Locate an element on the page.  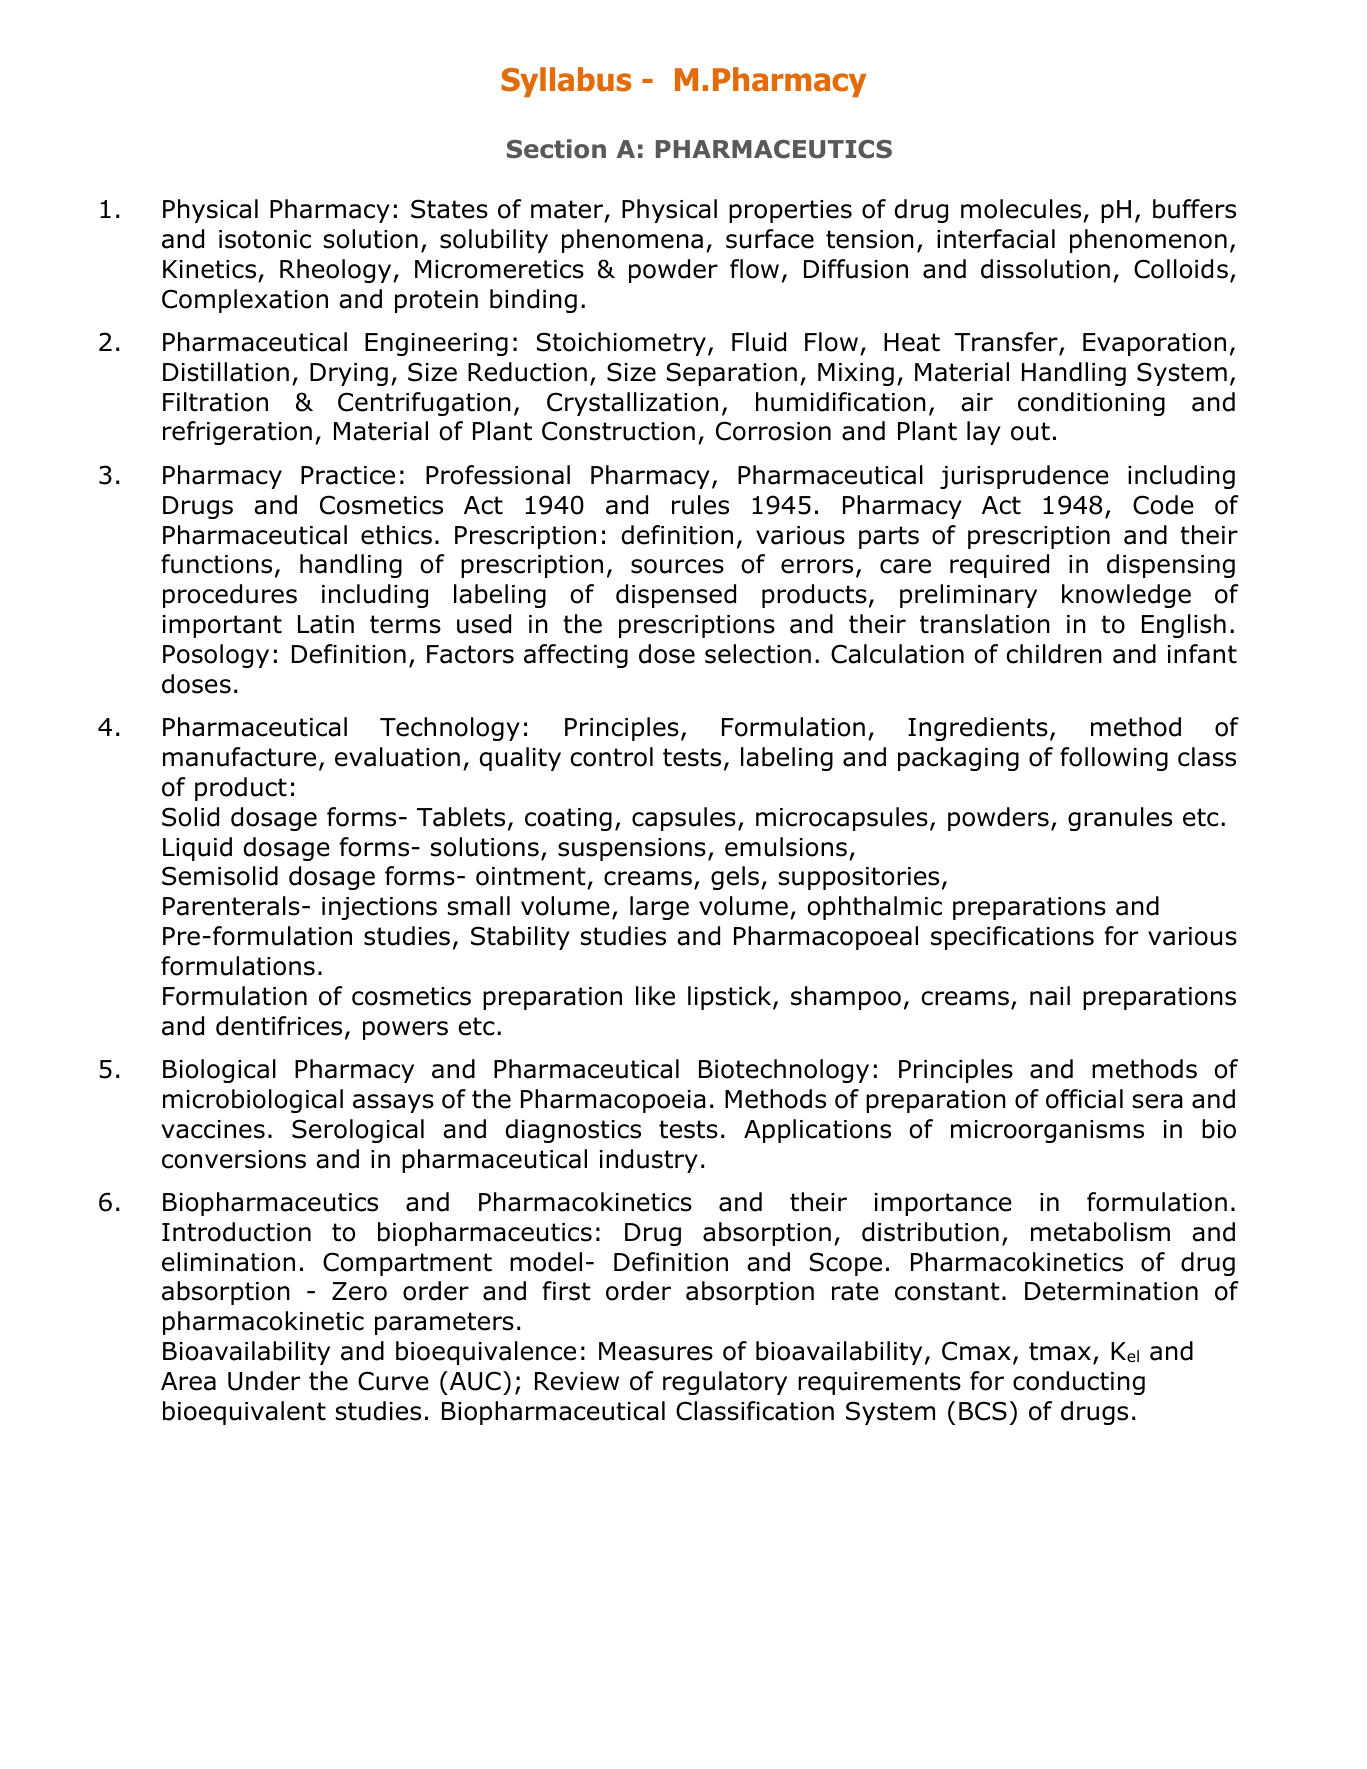
isotonic is located at coordinates (265, 239).
